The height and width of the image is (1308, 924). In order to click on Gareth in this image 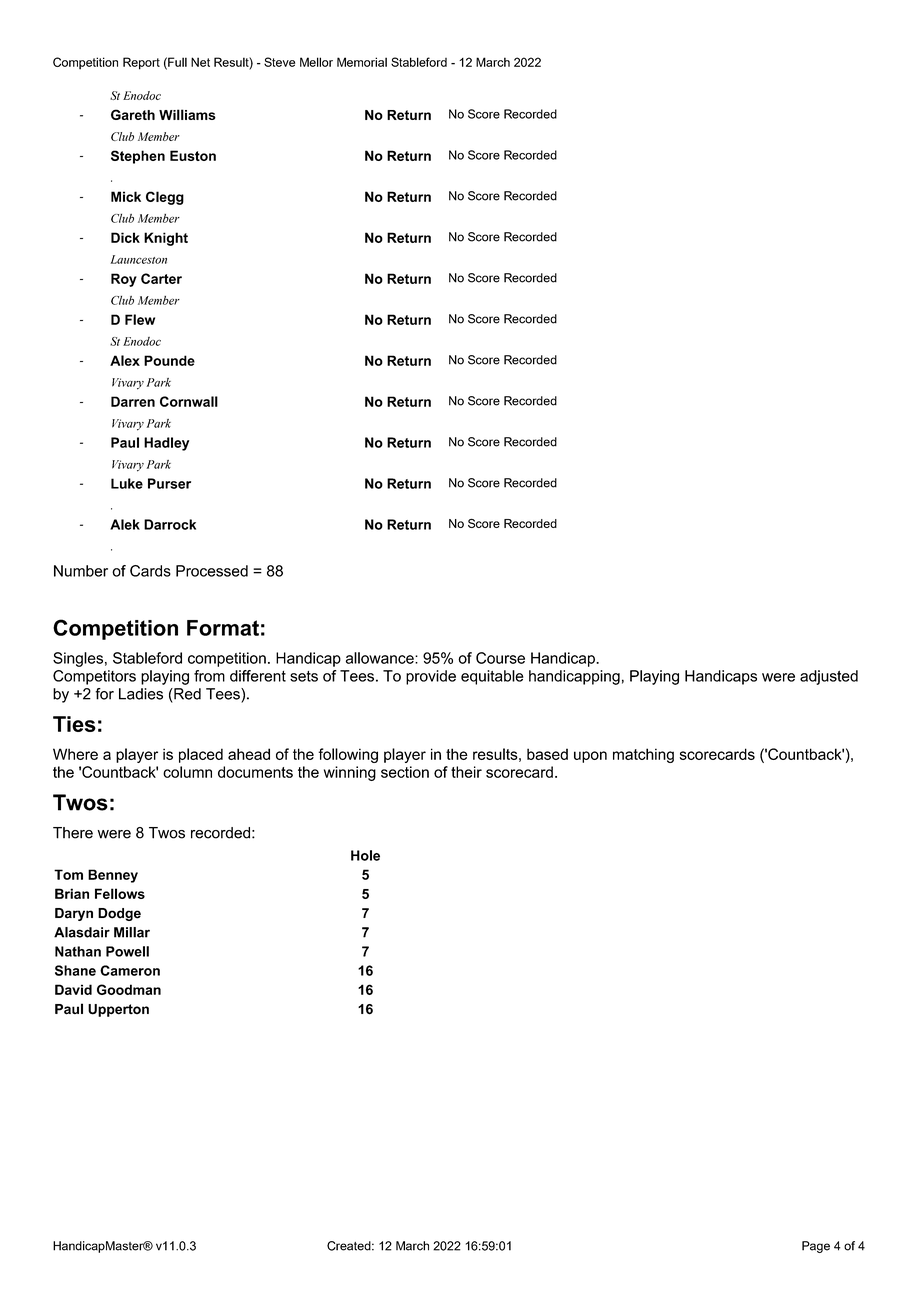, I will do `click(133, 114)`.
